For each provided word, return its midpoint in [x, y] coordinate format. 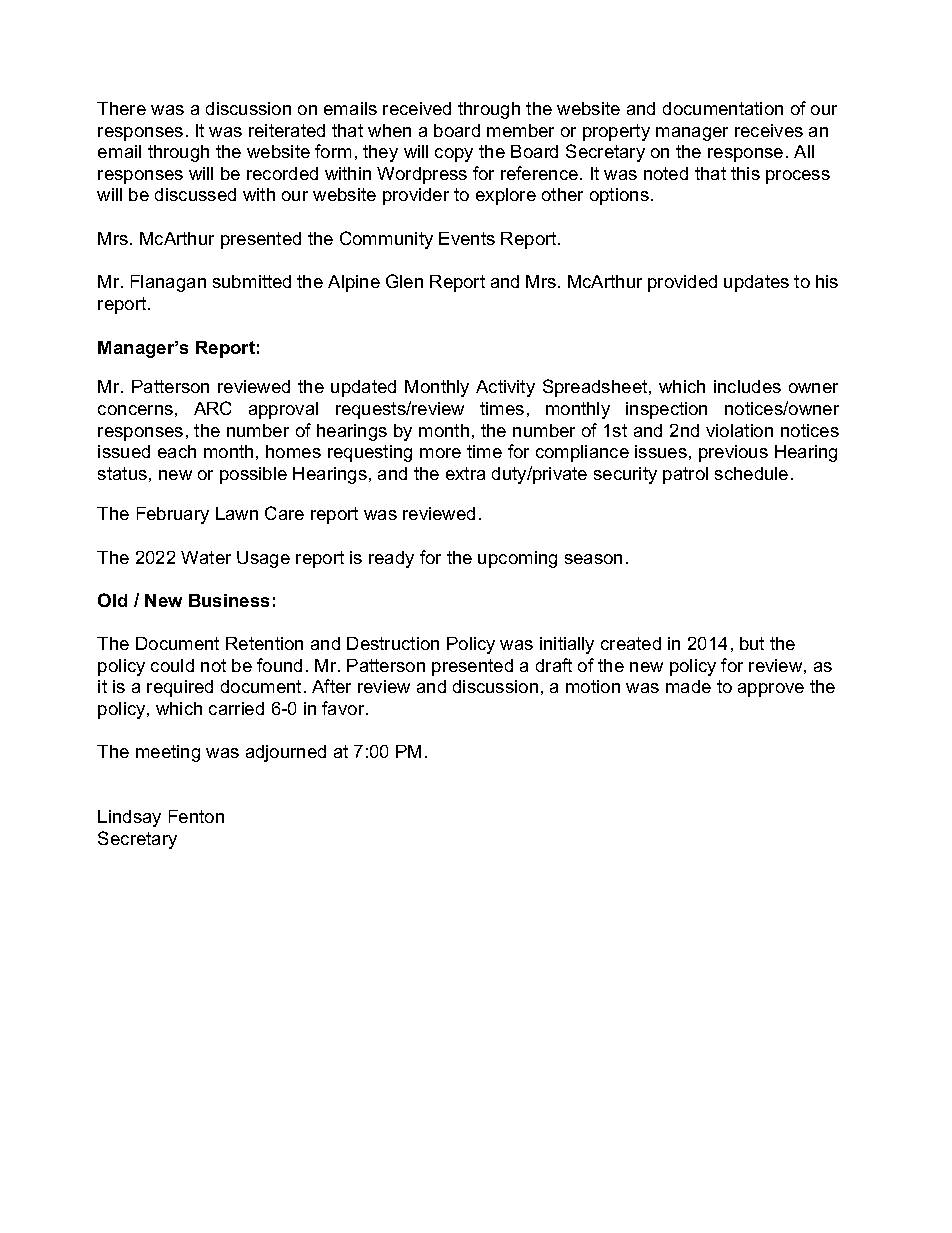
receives [769, 130]
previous [733, 453]
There [121, 108]
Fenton [196, 816]
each [177, 451]
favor [344, 708]
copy [454, 155]
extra [465, 473]
